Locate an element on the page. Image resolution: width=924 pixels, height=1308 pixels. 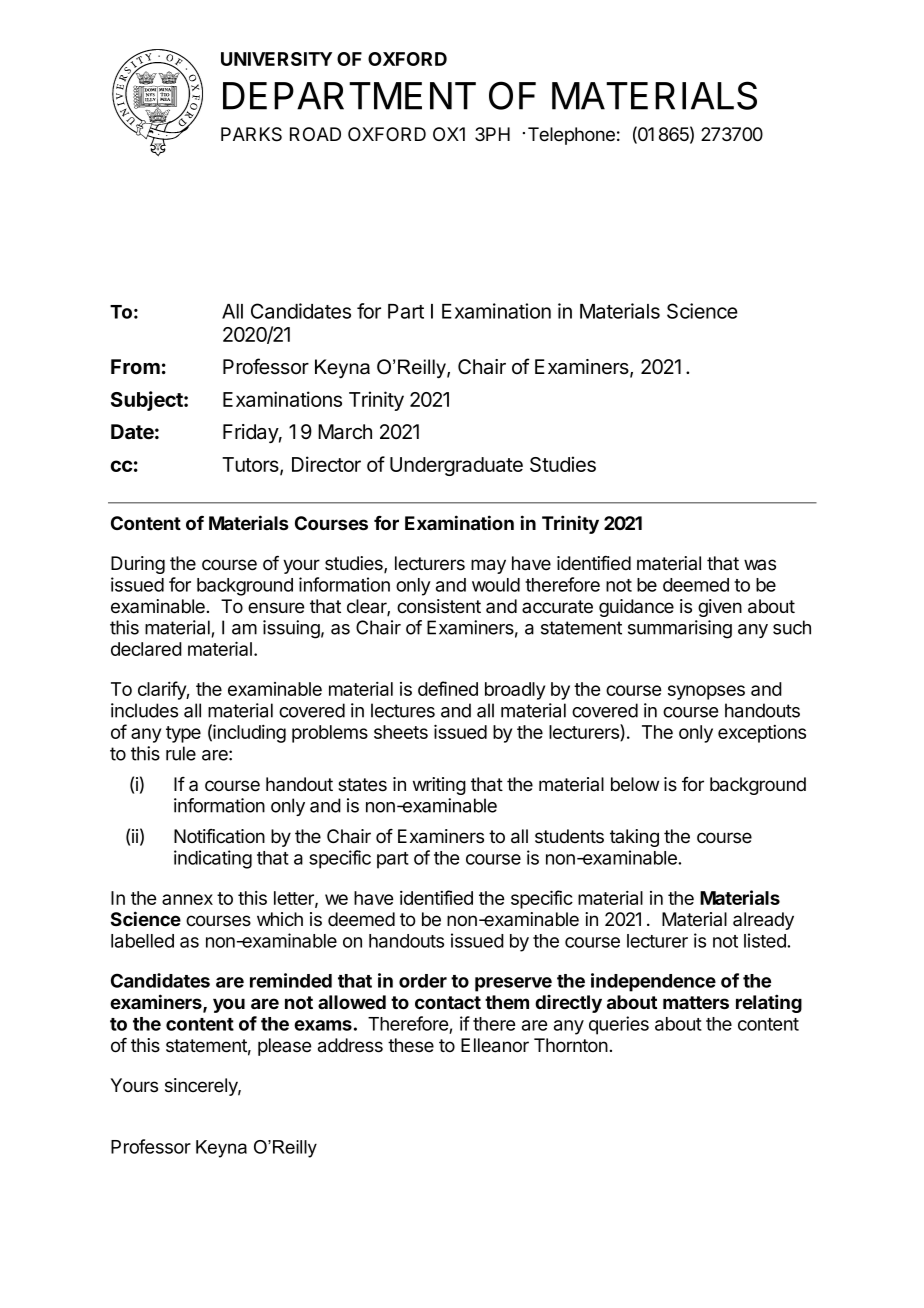
UNIVERSITY is located at coordinates (276, 59).
